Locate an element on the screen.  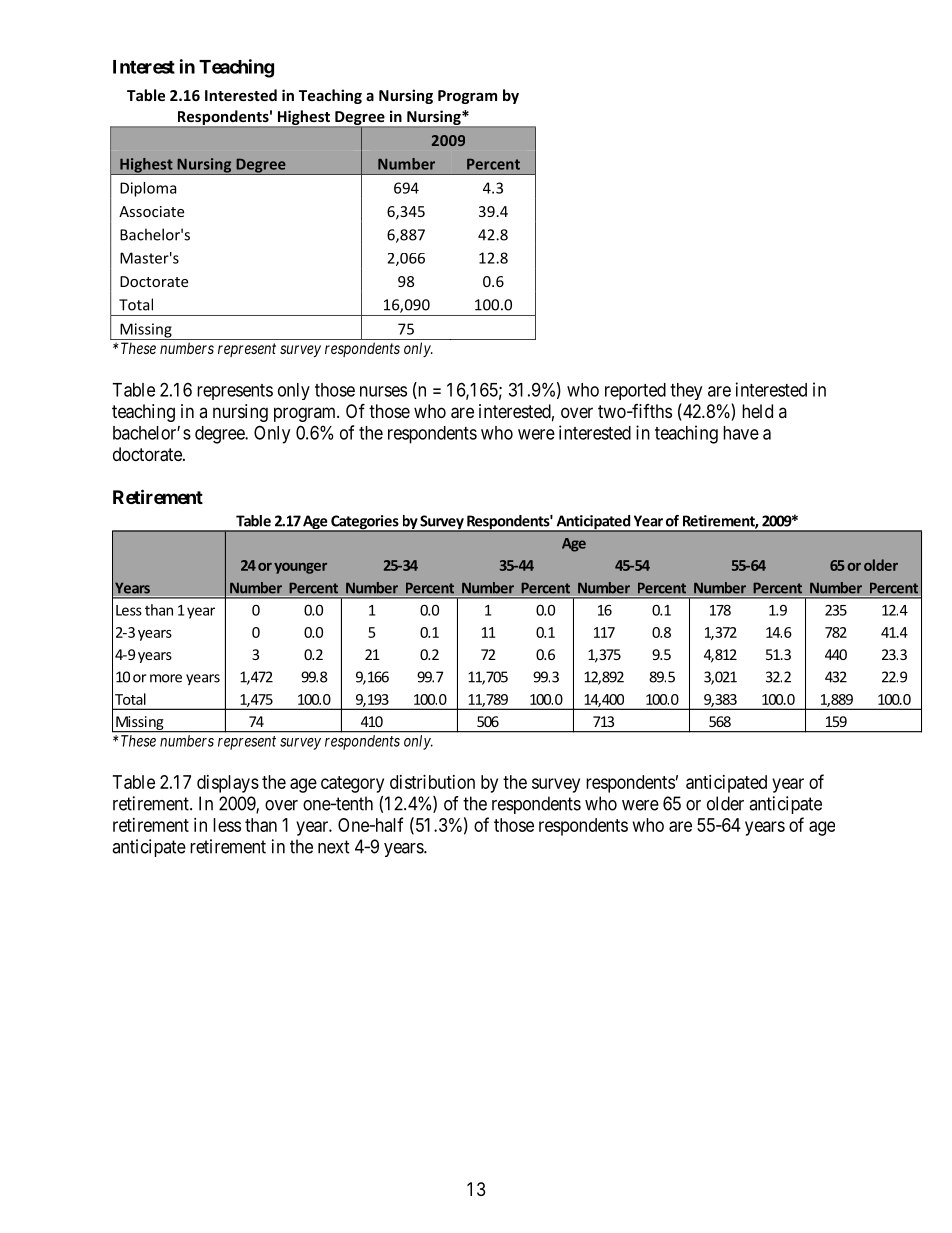
distribution is located at coordinates (432, 782).
